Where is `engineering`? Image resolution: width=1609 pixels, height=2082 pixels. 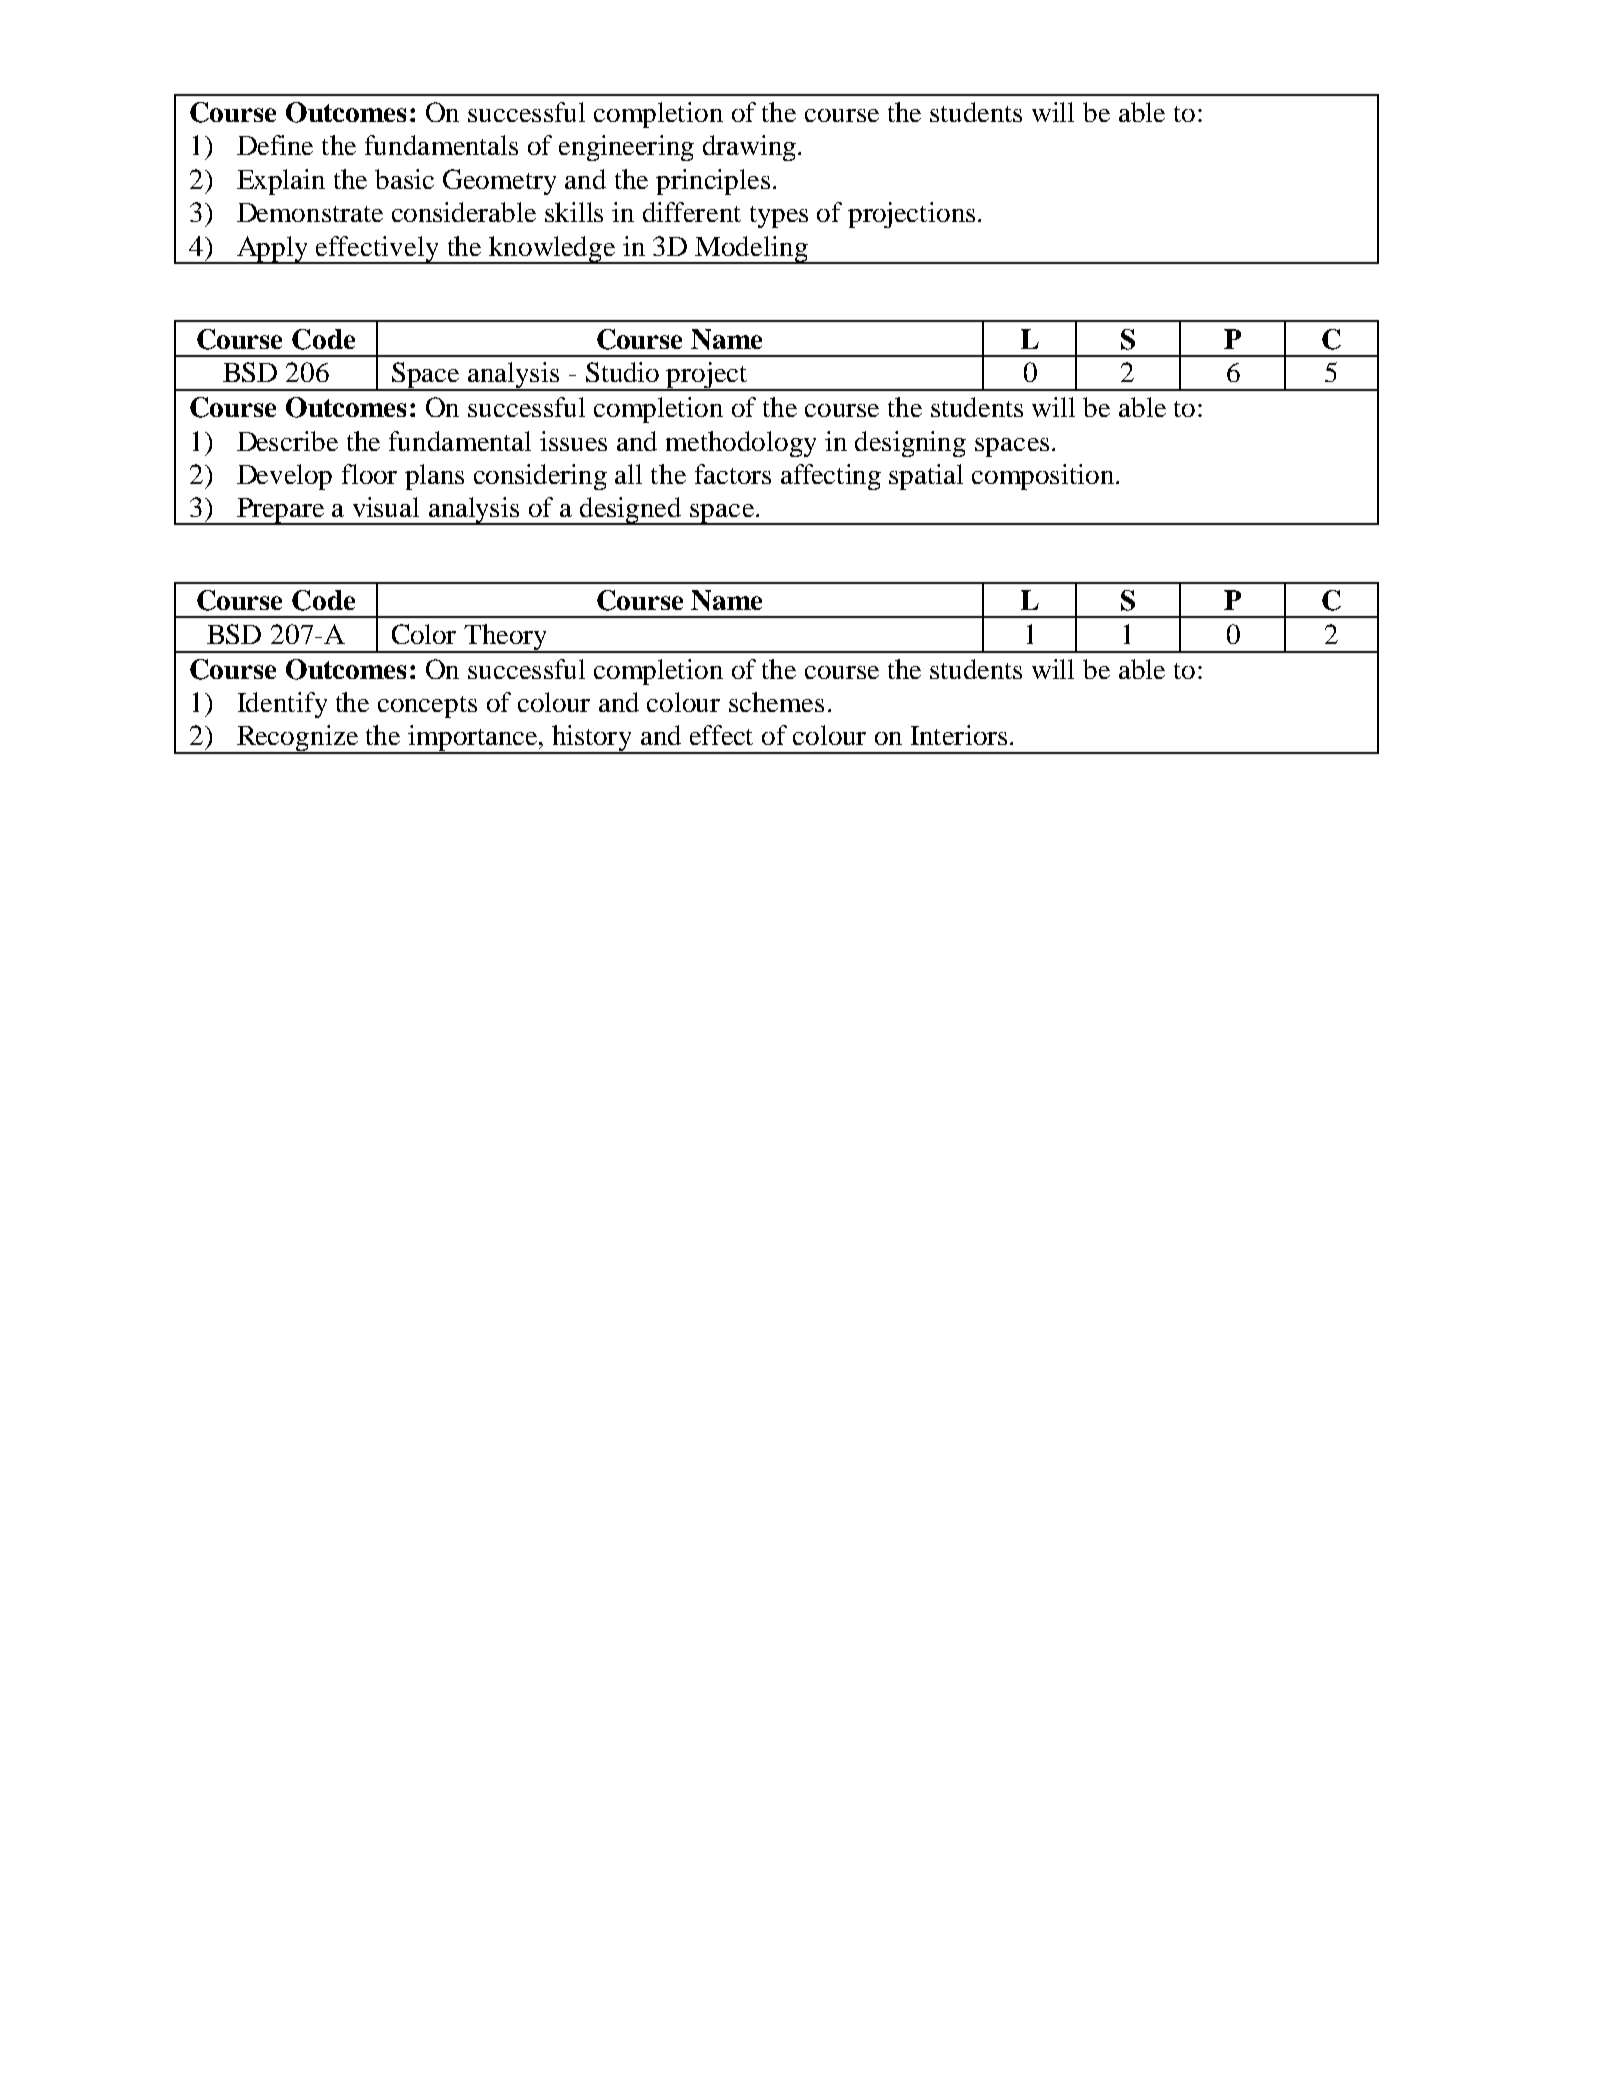 engineering is located at coordinates (626, 148).
